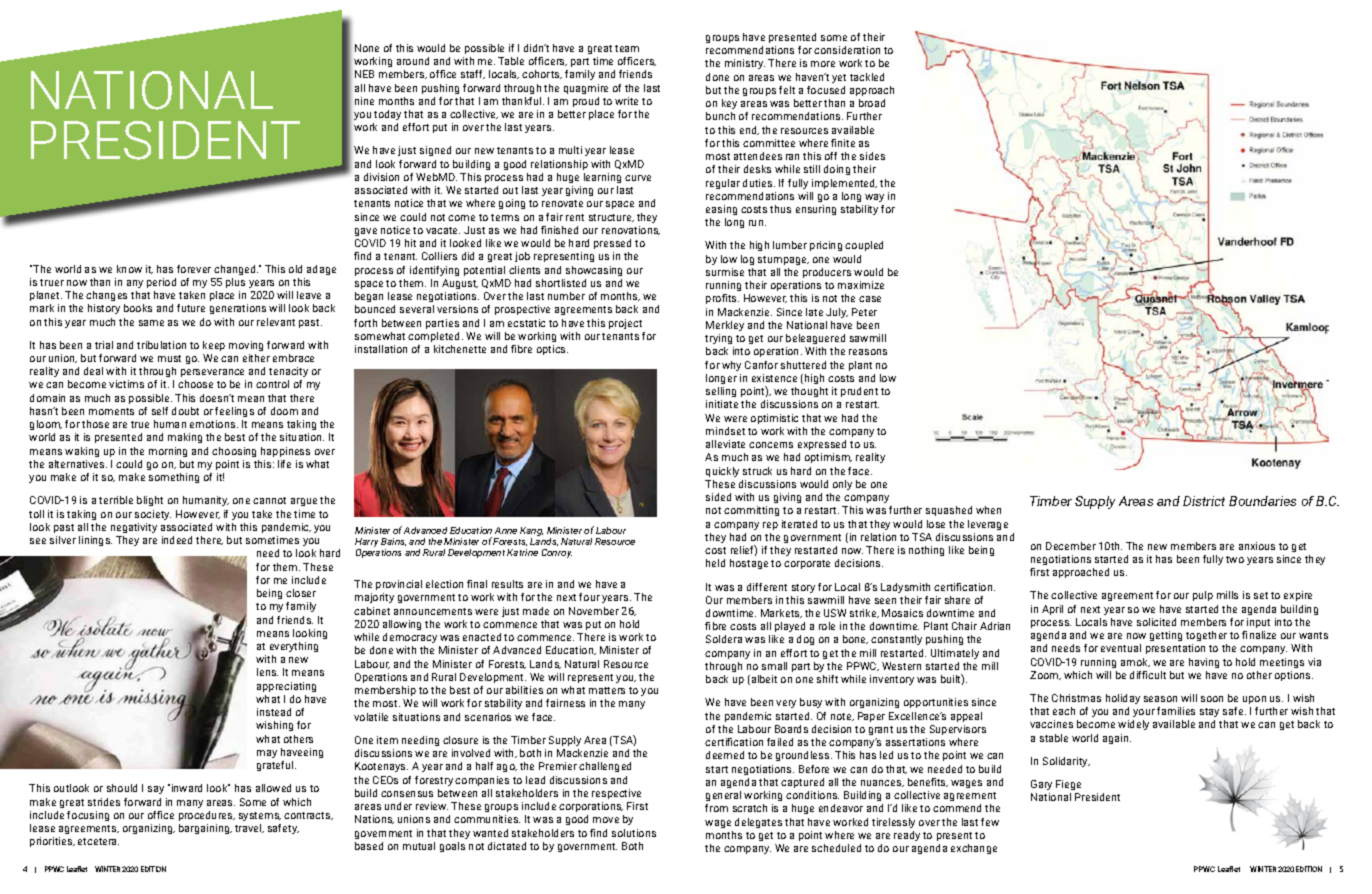  I want to click on bargaining, so click(205, 829).
